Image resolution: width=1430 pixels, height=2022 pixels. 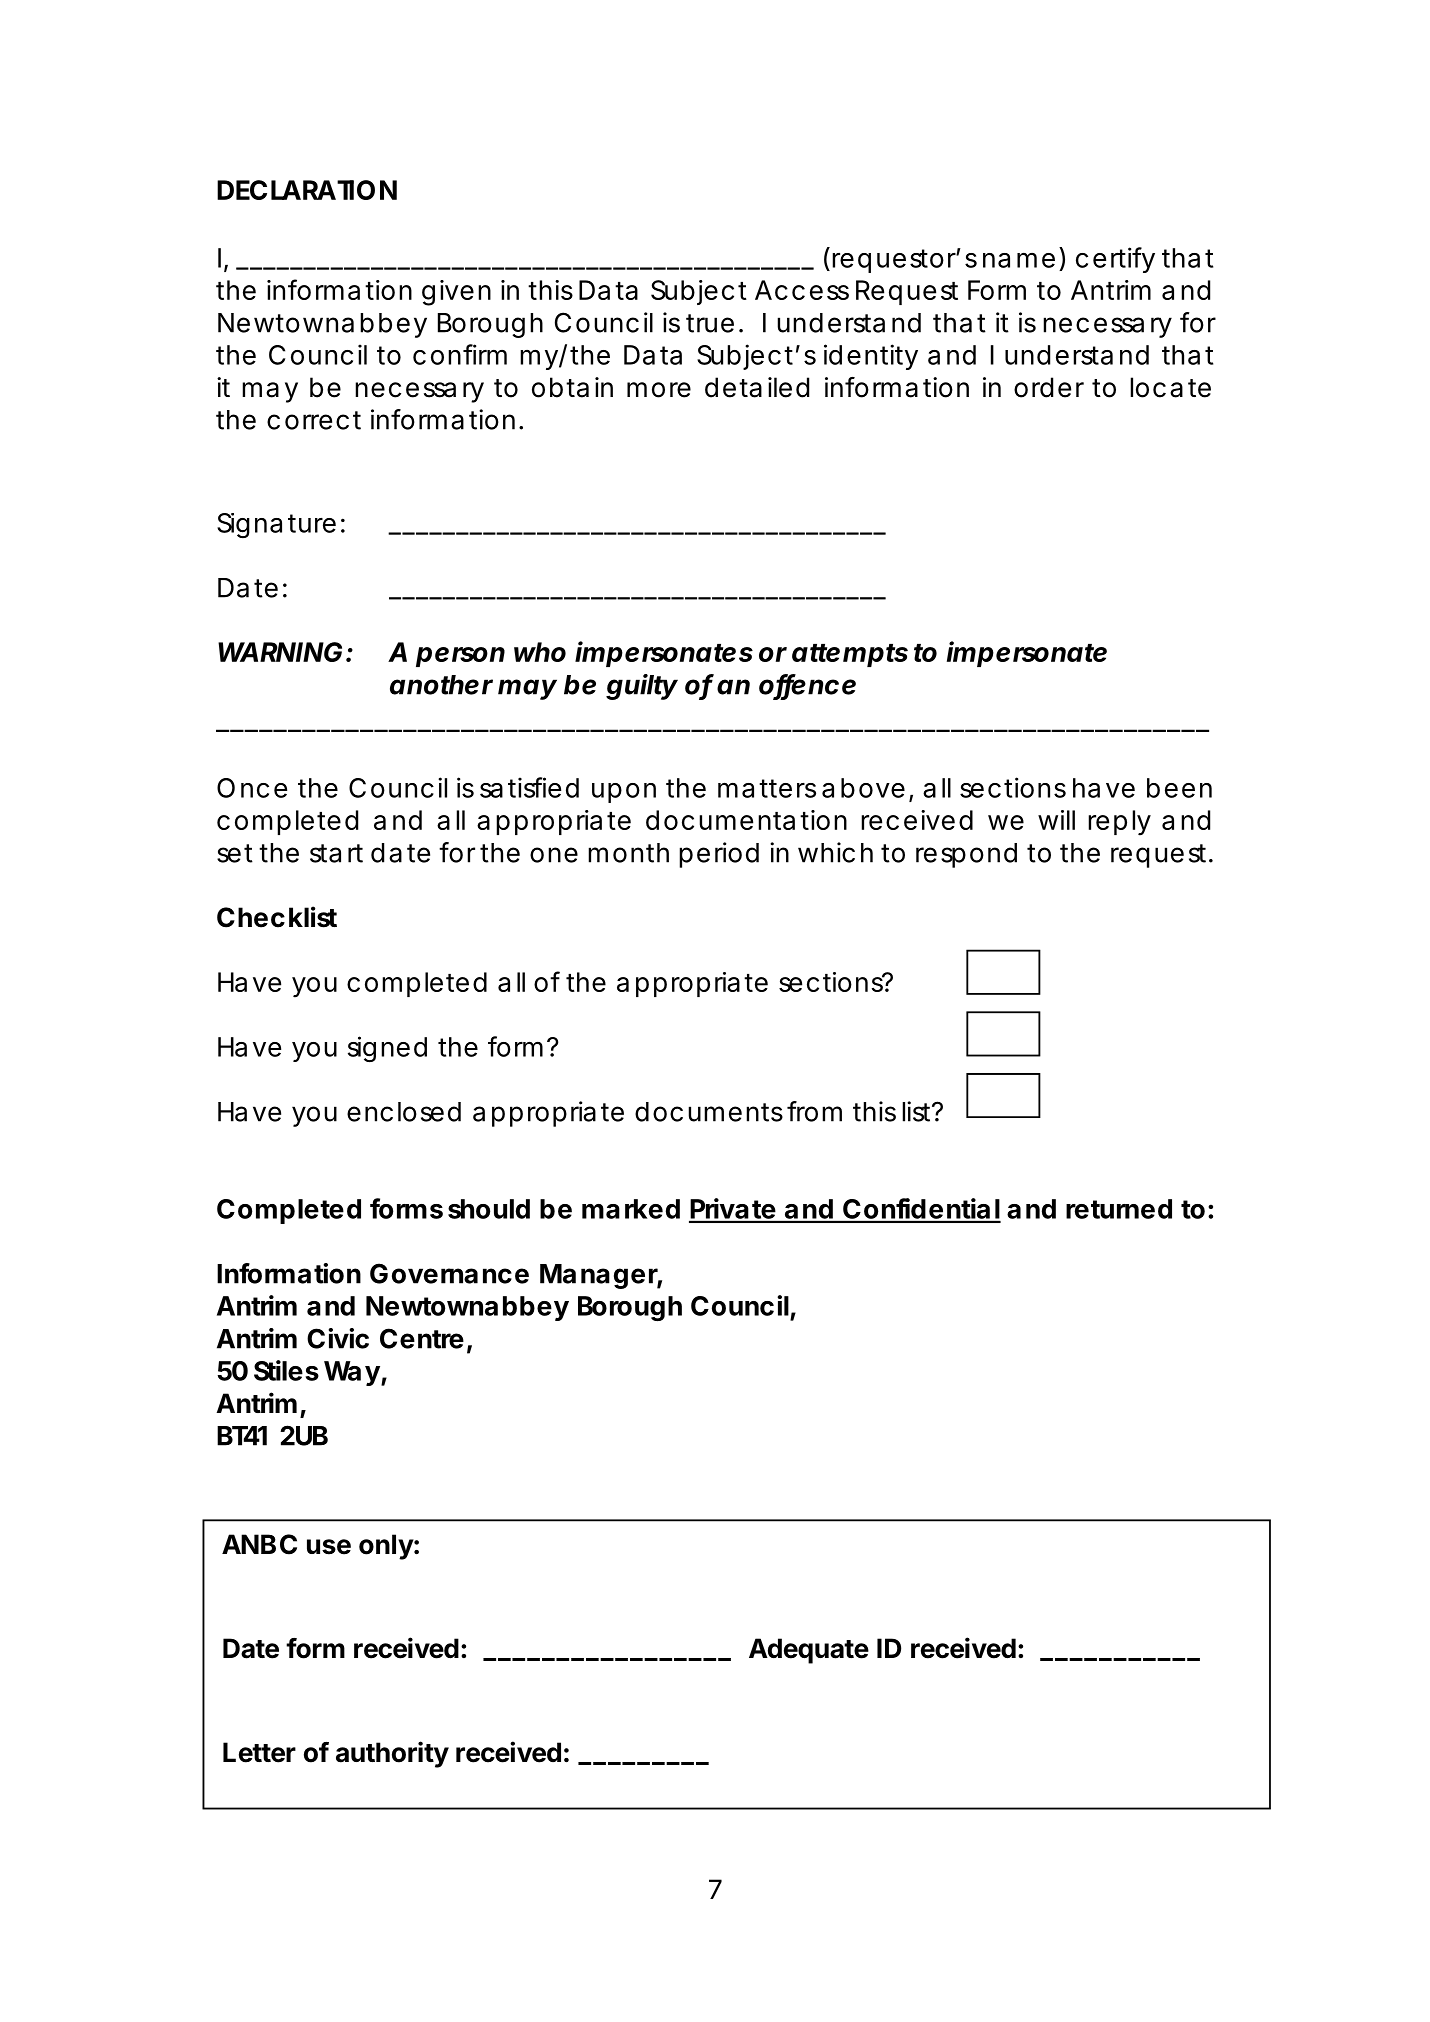 I want to click on true, so click(x=710, y=323).
